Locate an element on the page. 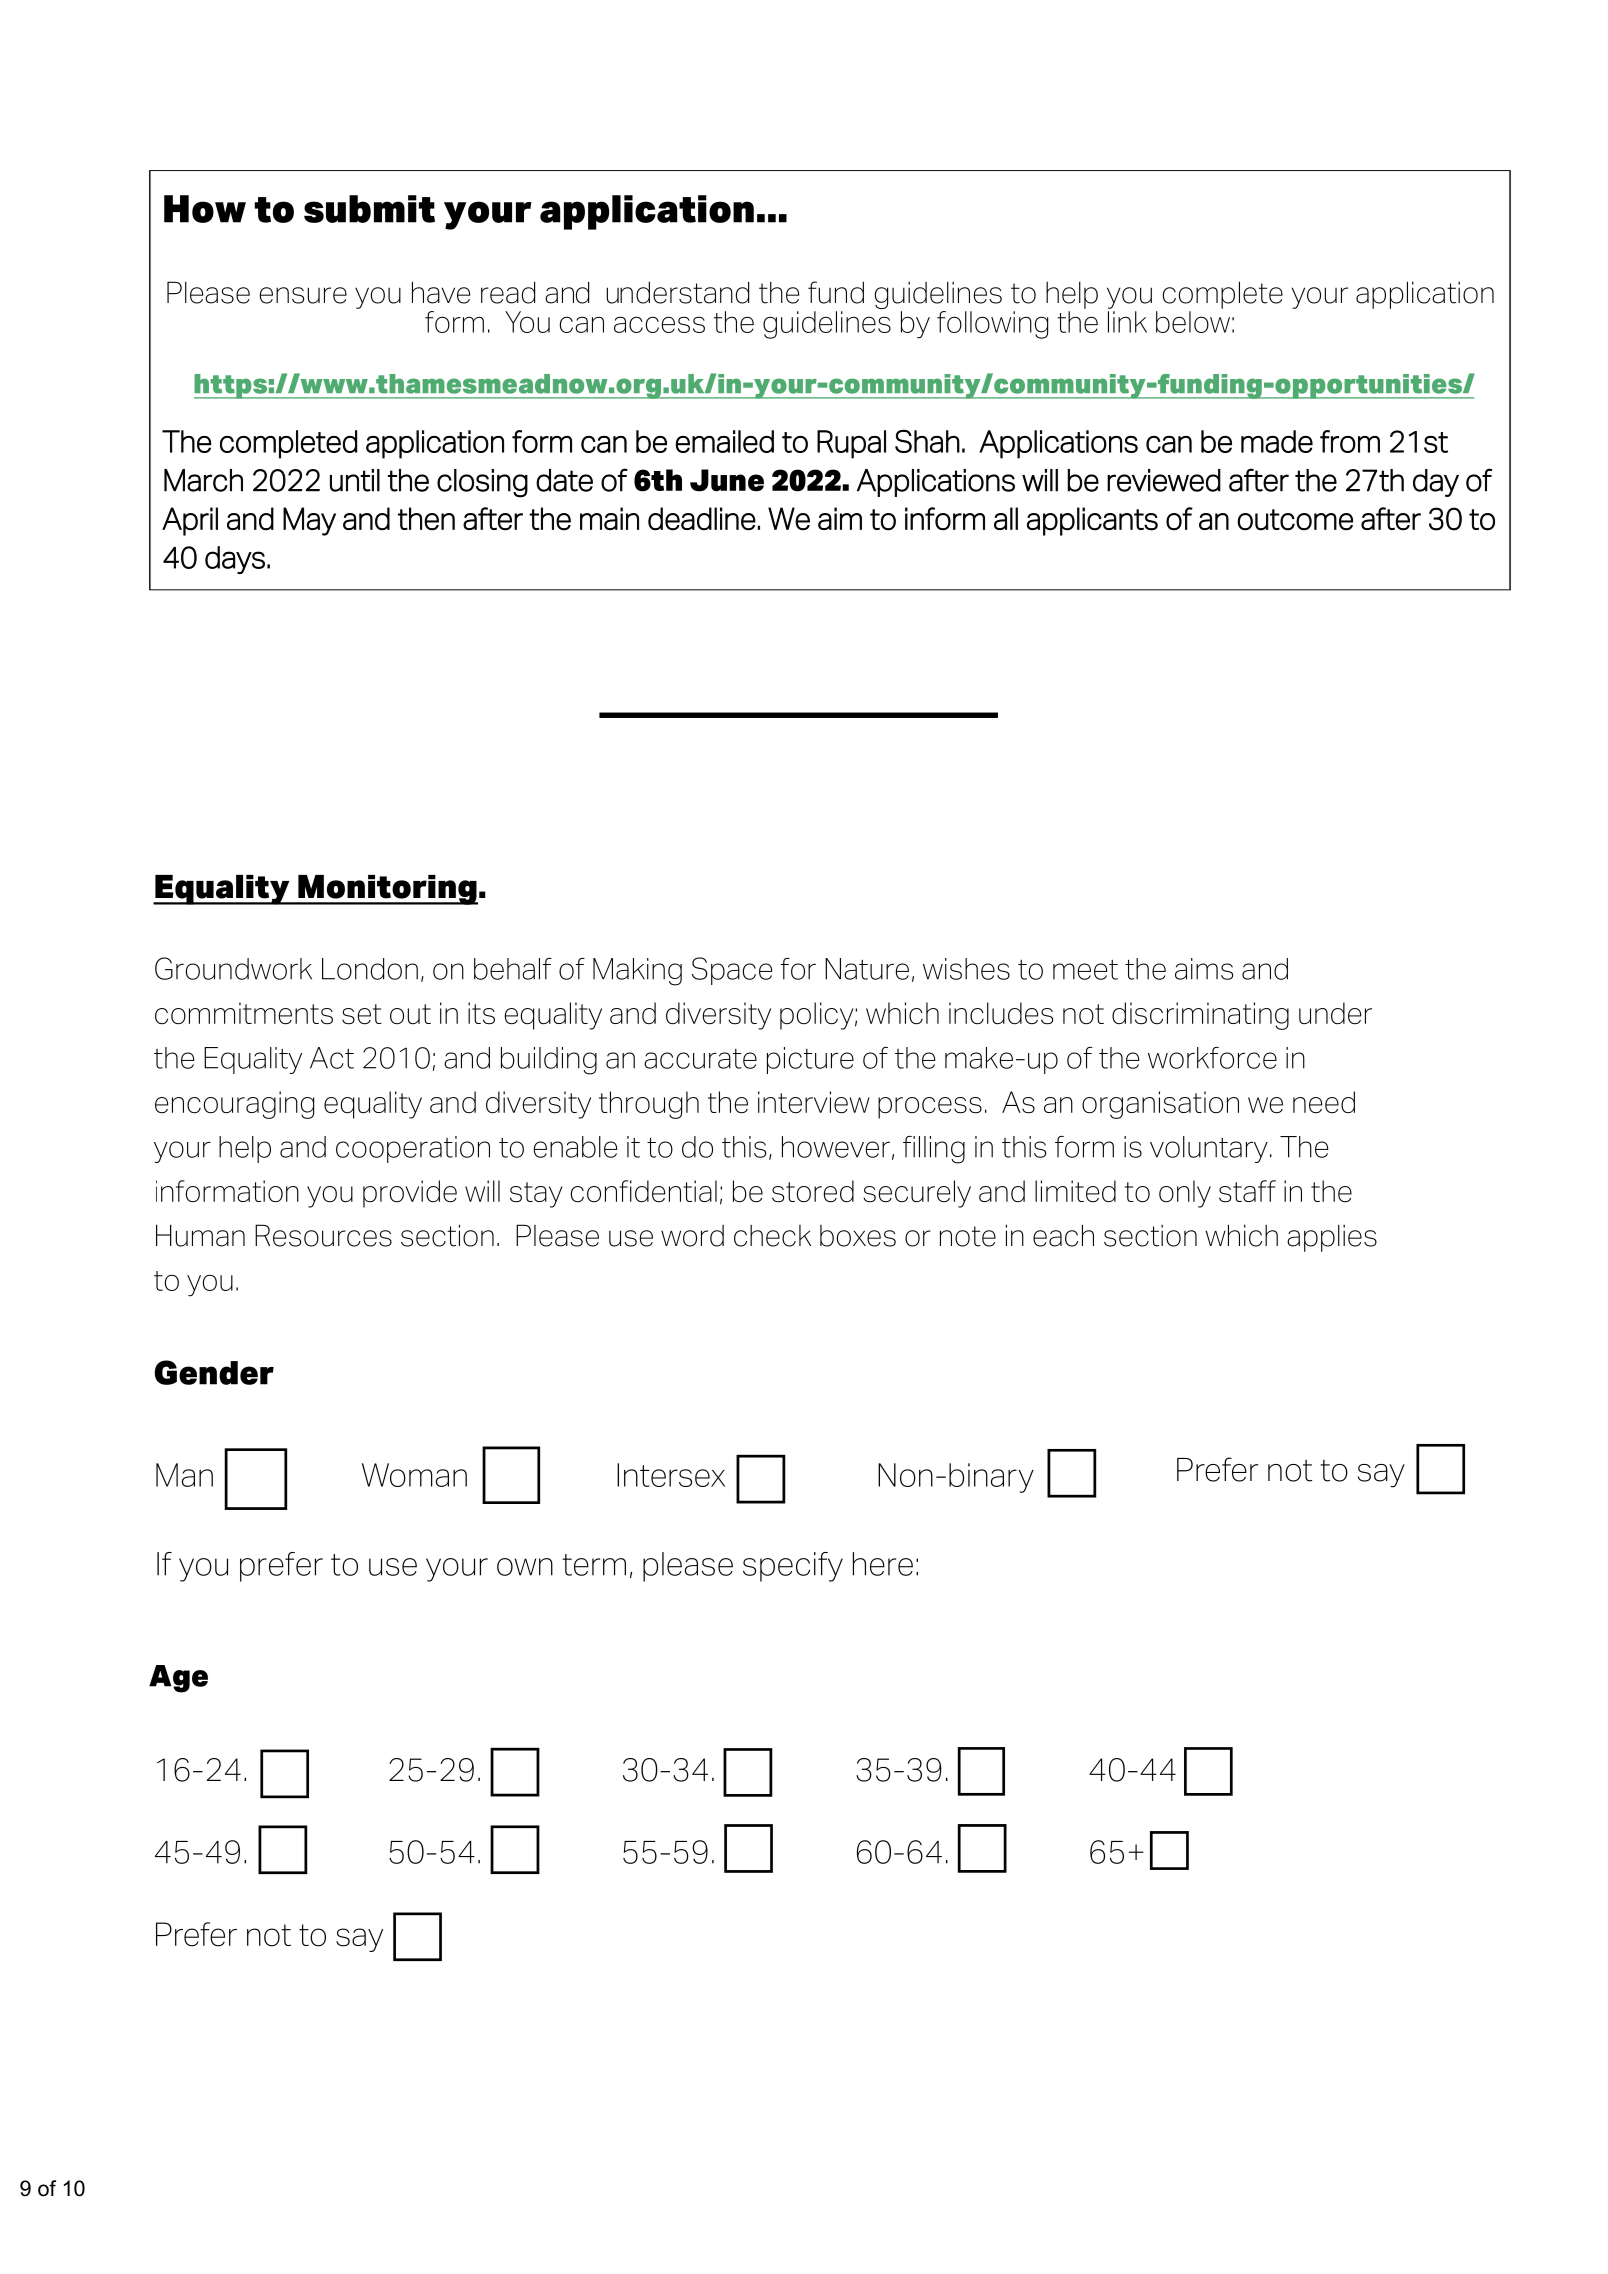 This document has width=1608, height=2274. Age is located at coordinates (178, 1679).
